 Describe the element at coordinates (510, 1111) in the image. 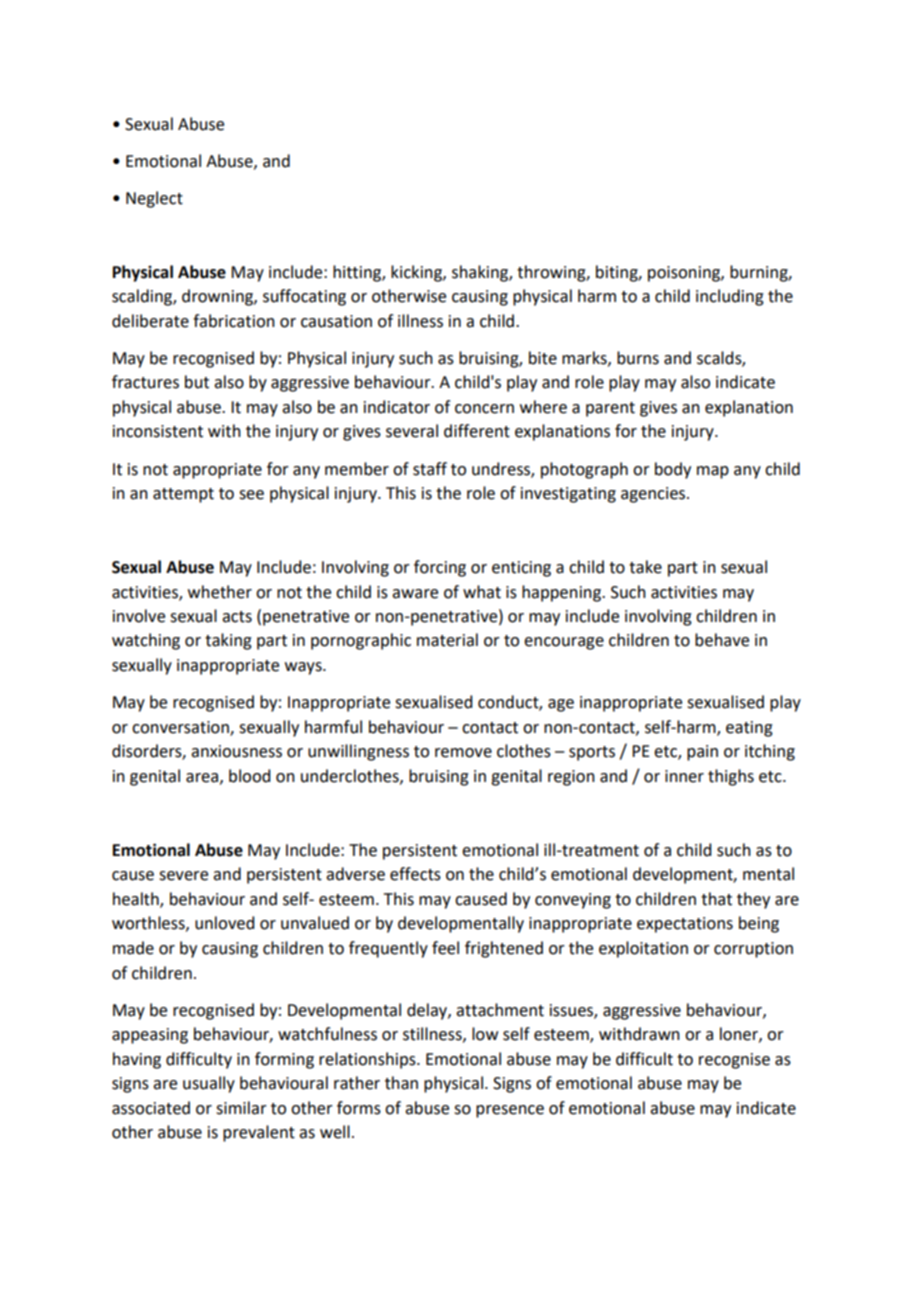

I see `presence` at that location.
